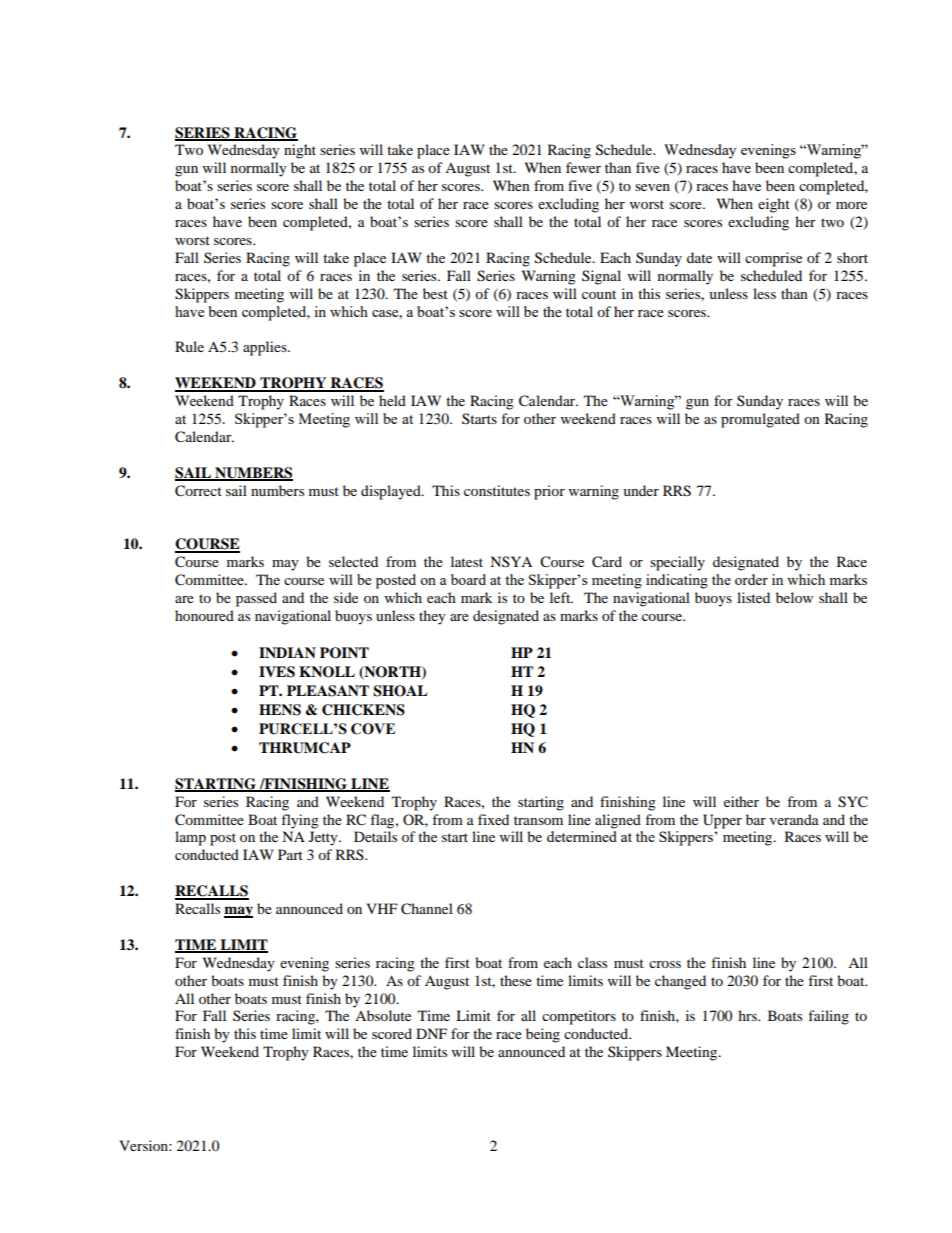 The image size is (952, 1233). What do you see at coordinates (561, 597) in the page?
I see `left` at bounding box center [561, 597].
